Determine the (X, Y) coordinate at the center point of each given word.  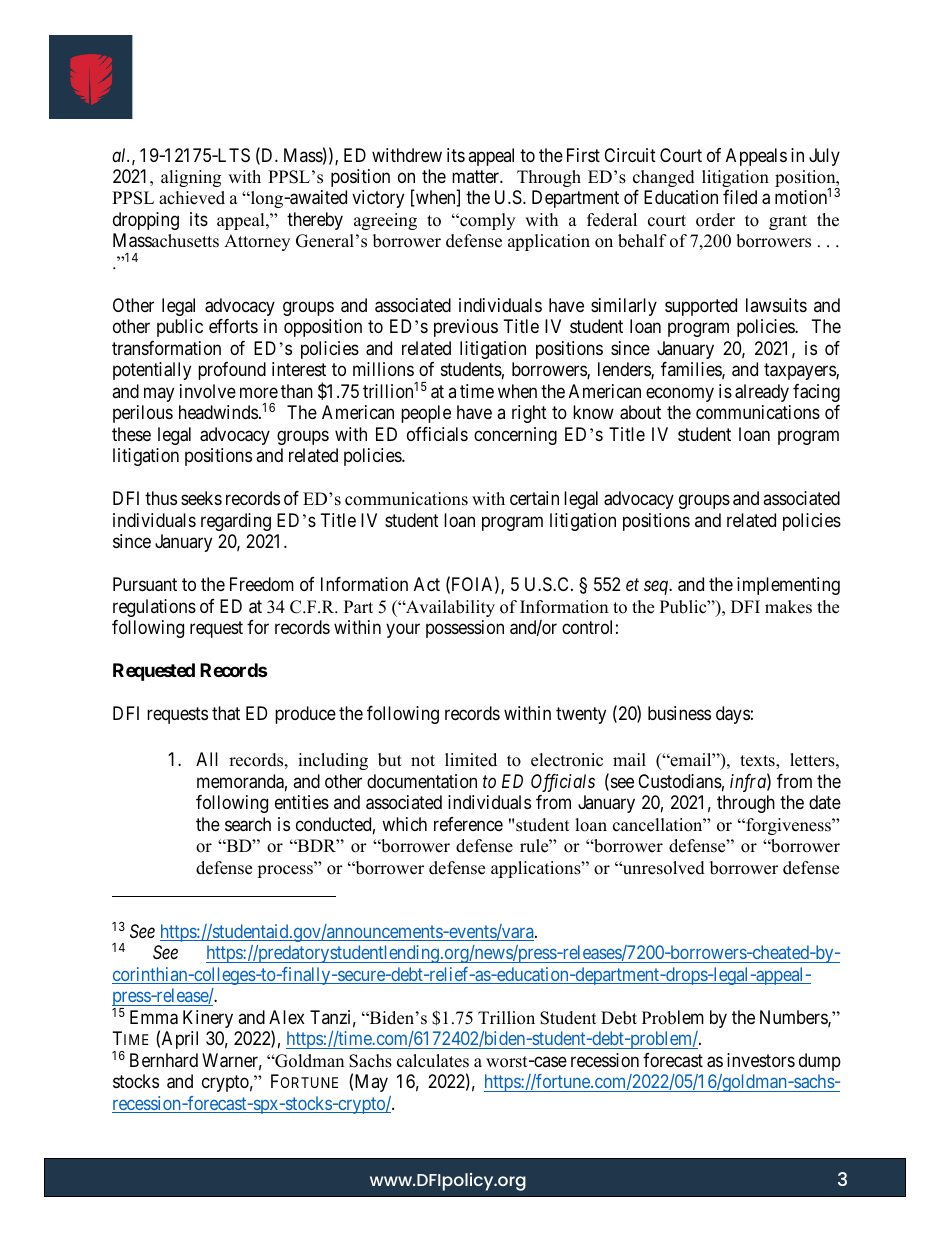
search (248, 824)
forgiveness (788, 826)
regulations (154, 608)
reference (468, 824)
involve (208, 391)
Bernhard (164, 1060)
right (529, 414)
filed (740, 197)
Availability (449, 608)
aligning (191, 178)
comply (486, 221)
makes (788, 607)
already (762, 393)
